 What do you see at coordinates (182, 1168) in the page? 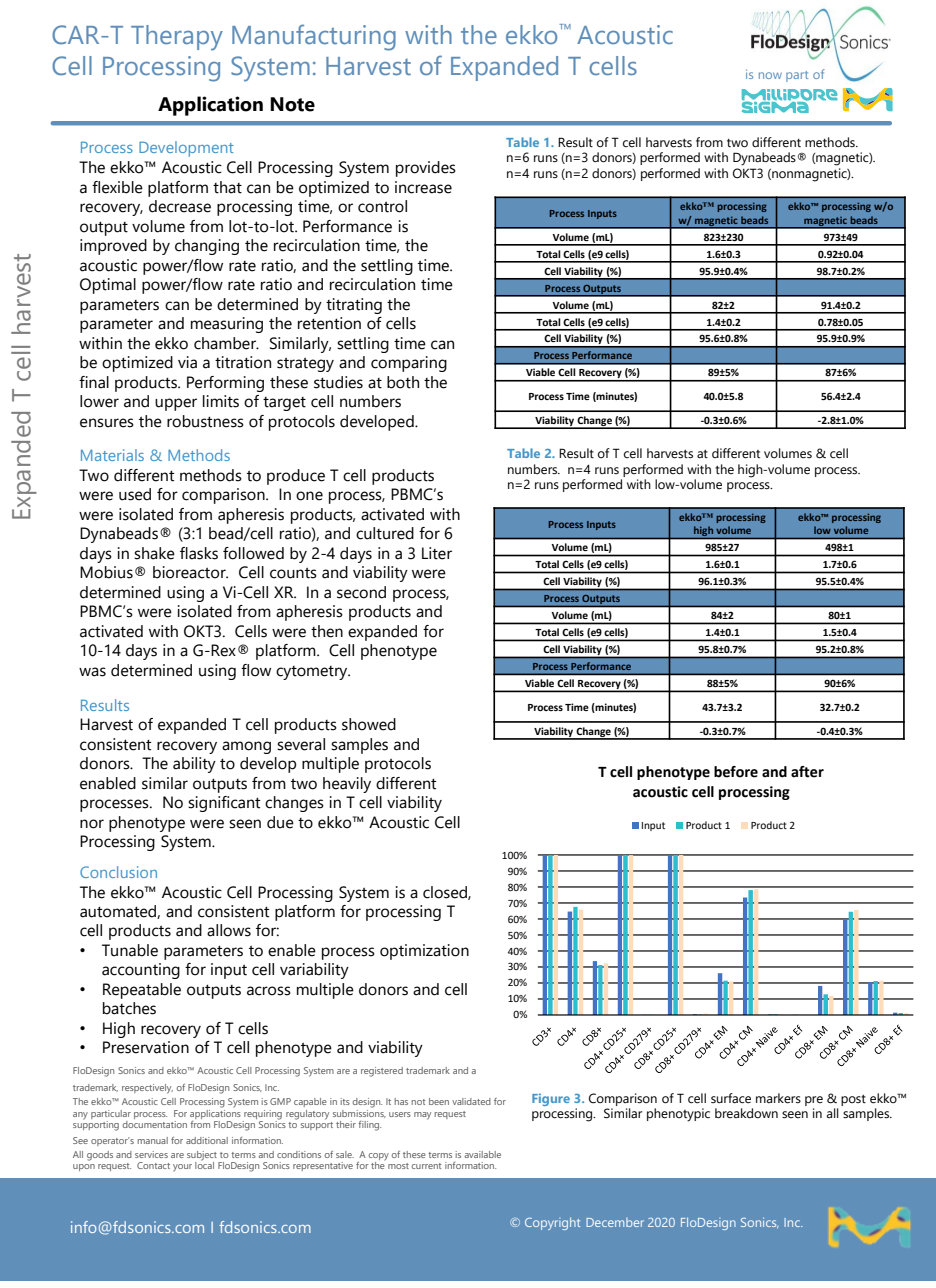
I see `your` at bounding box center [182, 1168].
